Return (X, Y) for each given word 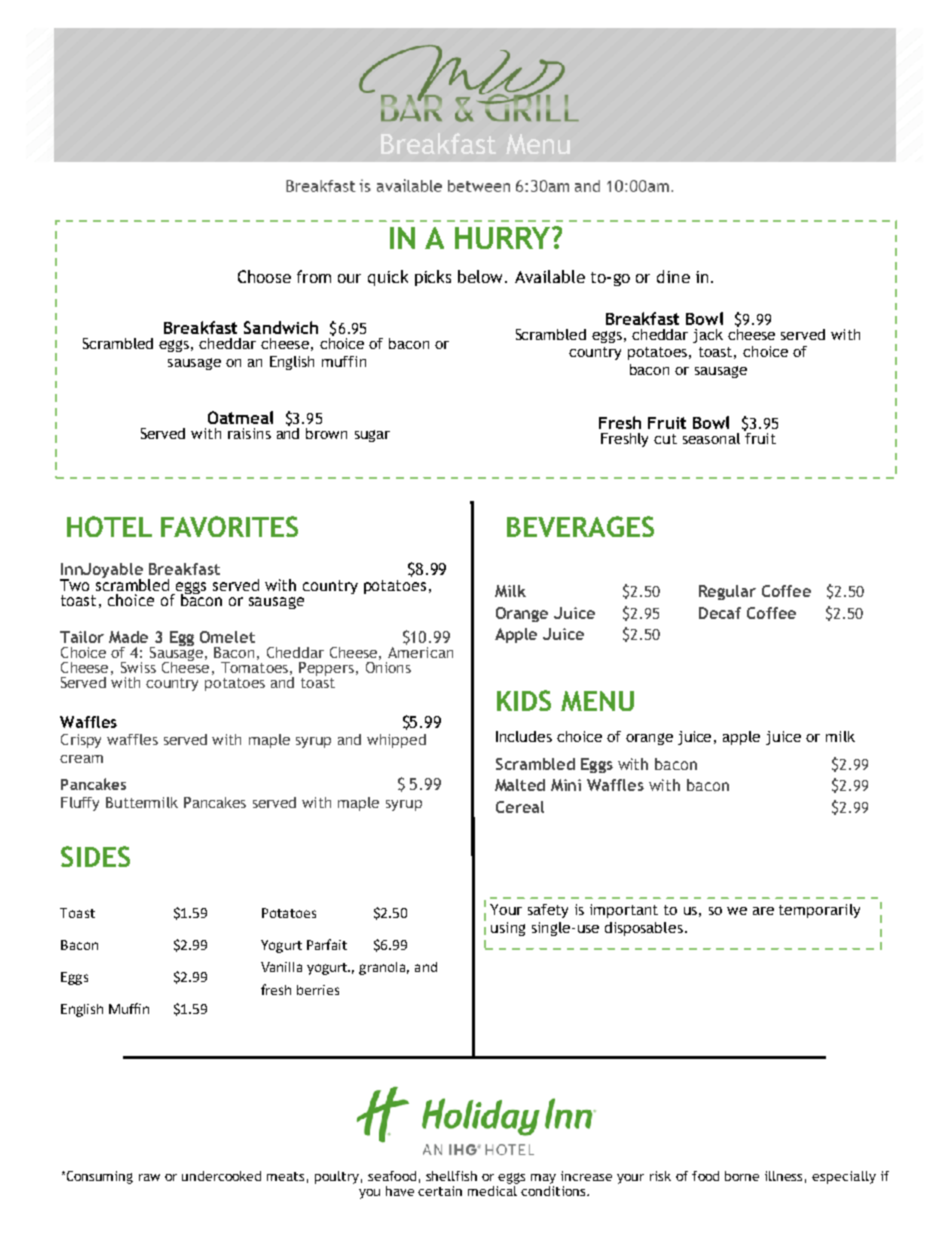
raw (149, 1177)
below (482, 276)
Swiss (138, 667)
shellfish (451, 1176)
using (508, 929)
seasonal (711, 438)
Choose (264, 276)
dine (673, 276)
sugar (372, 436)
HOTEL (109, 526)
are (763, 911)
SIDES (95, 856)
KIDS (524, 700)
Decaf (720, 613)
